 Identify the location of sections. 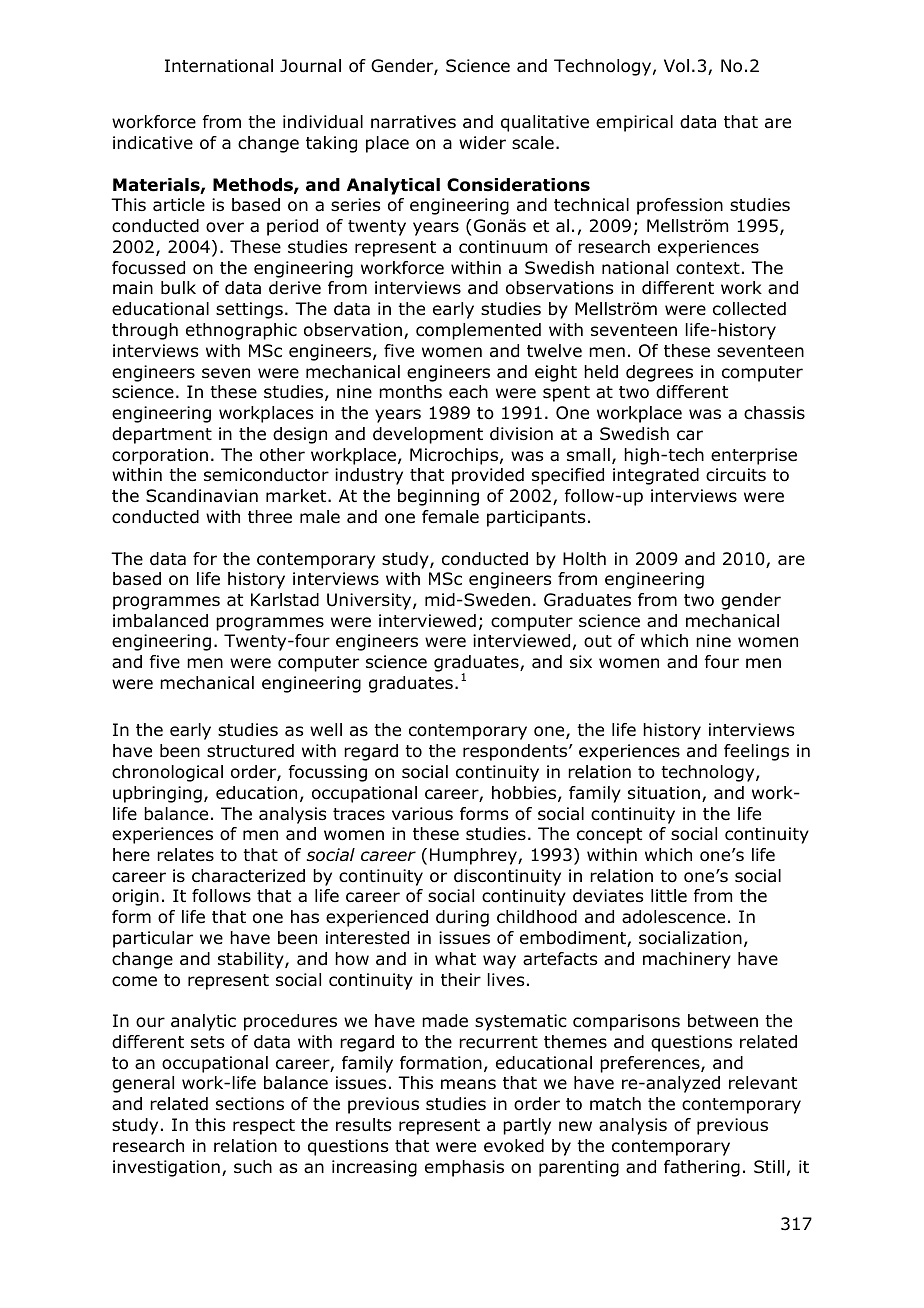
(250, 1104).
